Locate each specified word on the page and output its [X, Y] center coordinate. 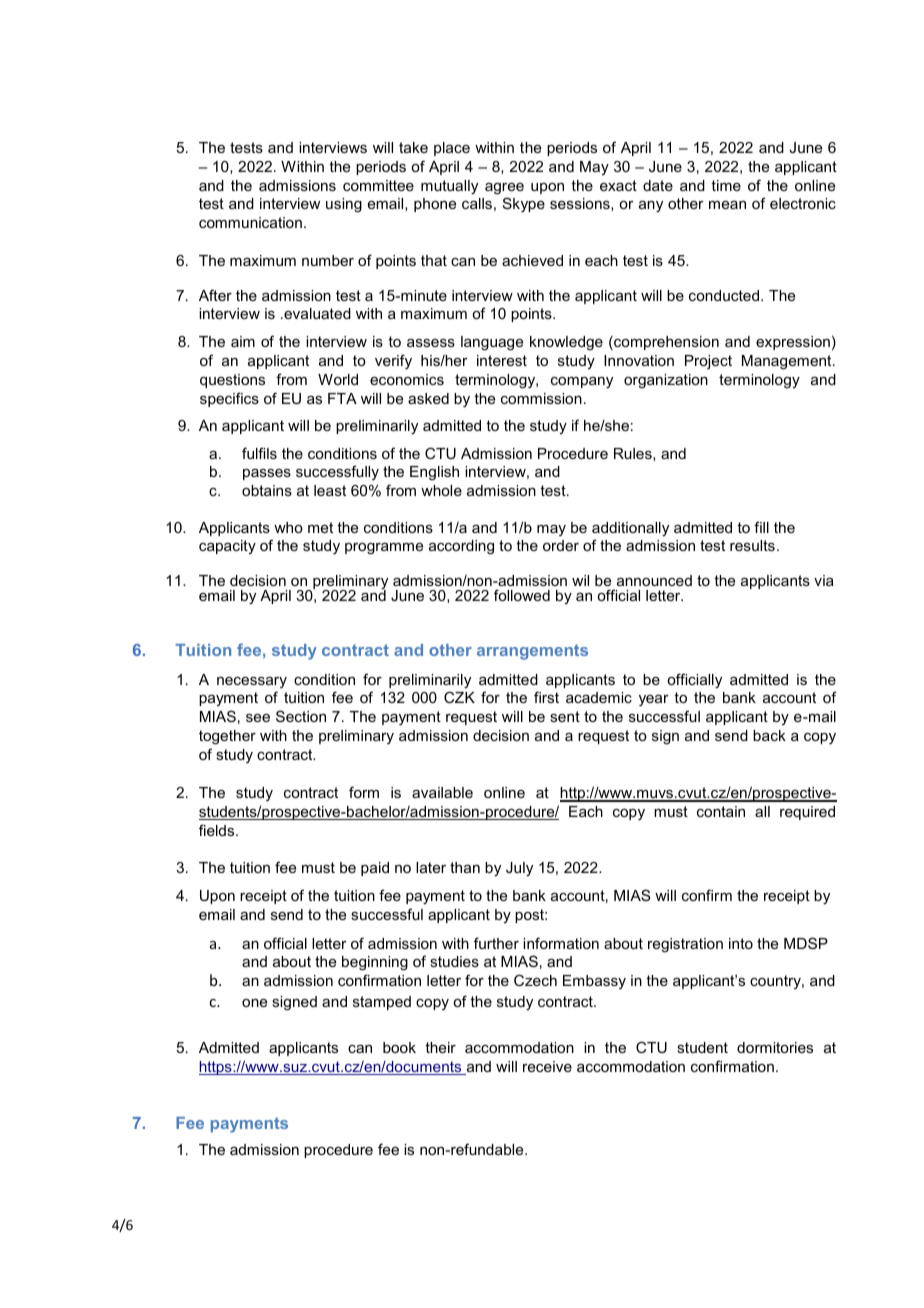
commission [541, 398]
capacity [227, 547]
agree [504, 189]
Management [788, 362]
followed [522, 595]
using [344, 205]
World [338, 379]
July [519, 869]
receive [547, 1066]
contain [721, 811]
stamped [382, 1003]
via [824, 580]
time [726, 185]
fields [218, 830]
